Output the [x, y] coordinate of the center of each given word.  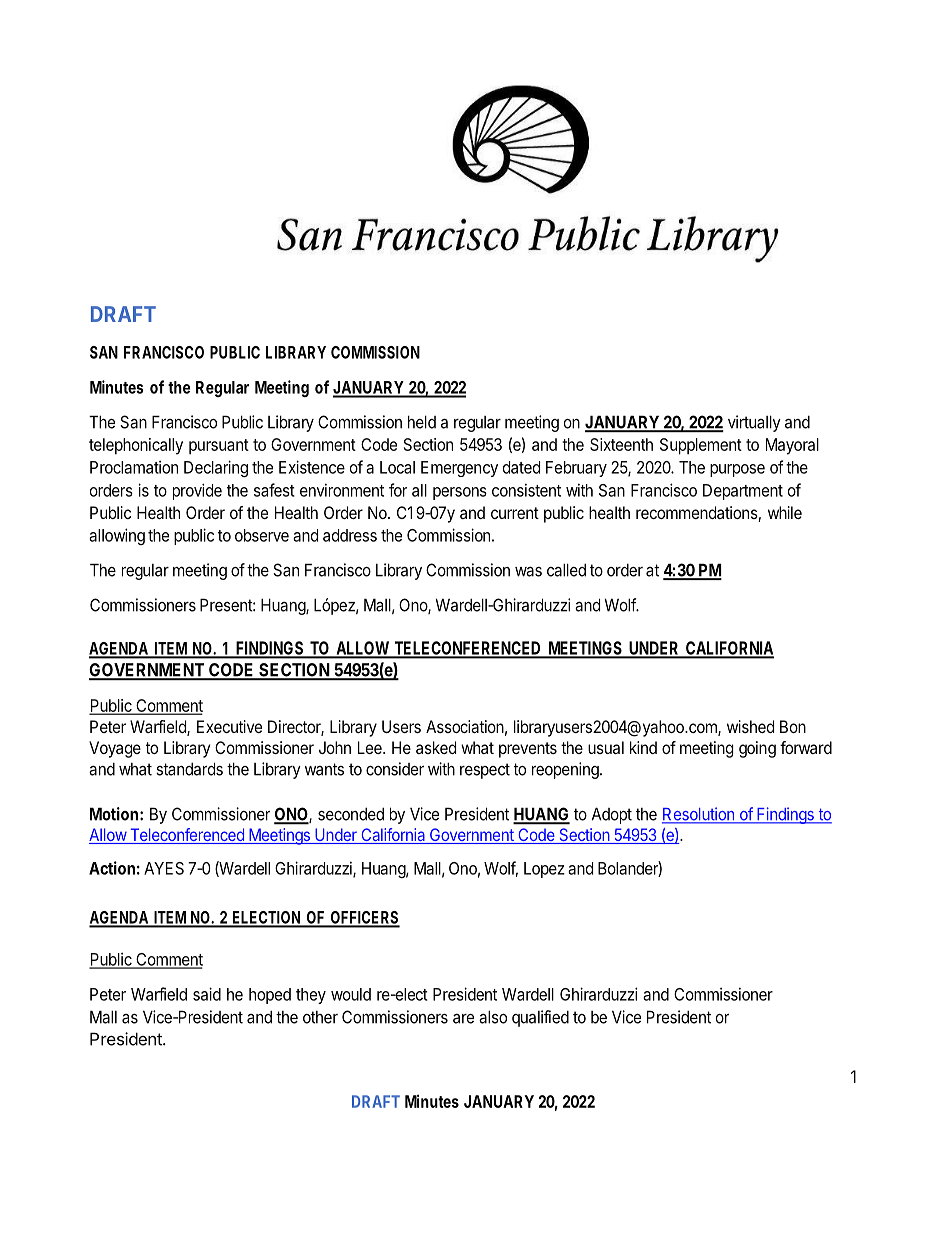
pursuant [219, 447]
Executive [229, 726]
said [207, 994]
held [422, 422]
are [463, 1019]
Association [465, 726]
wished [750, 726]
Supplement [701, 446]
